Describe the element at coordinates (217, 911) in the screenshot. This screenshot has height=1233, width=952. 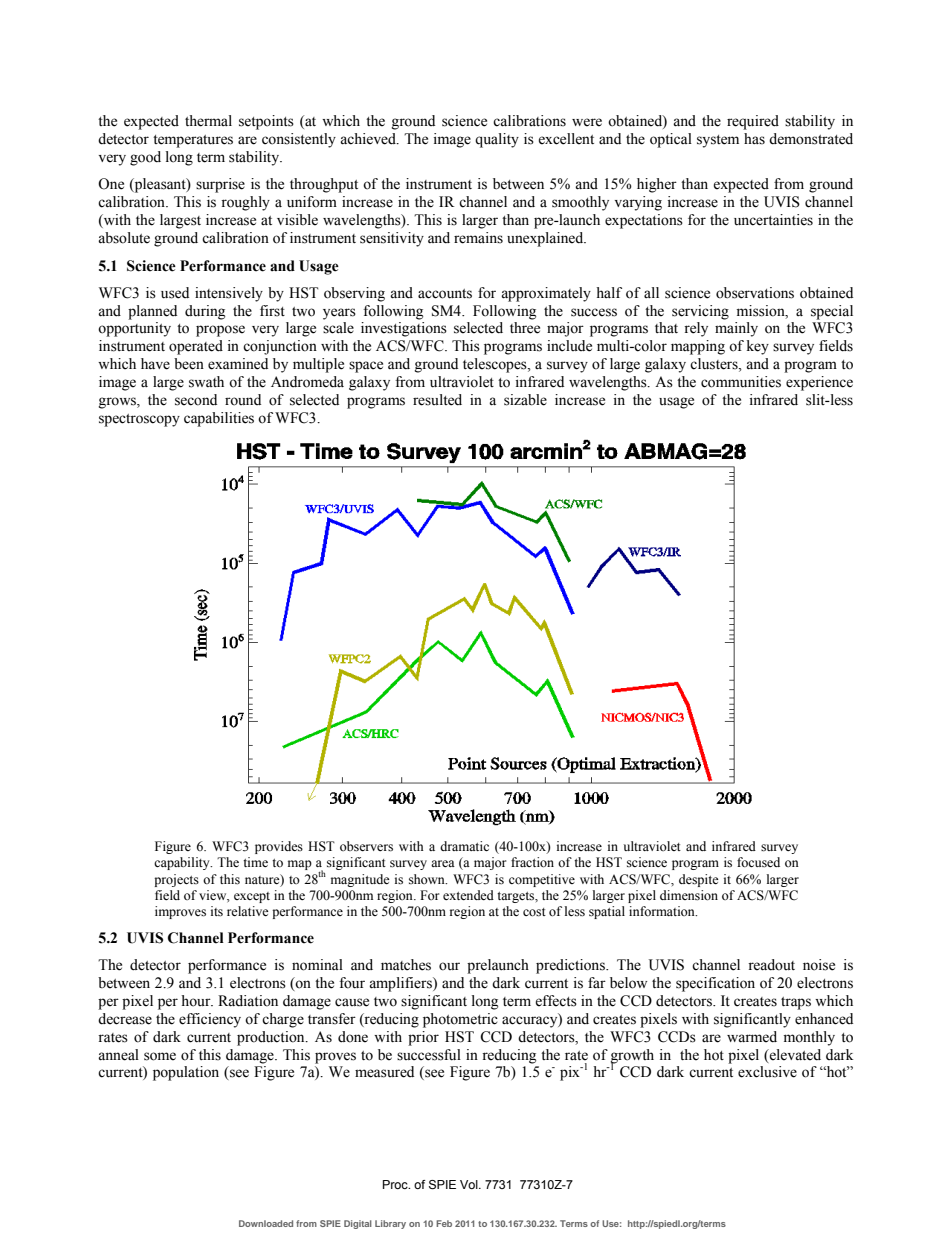
I see `its` at that location.
